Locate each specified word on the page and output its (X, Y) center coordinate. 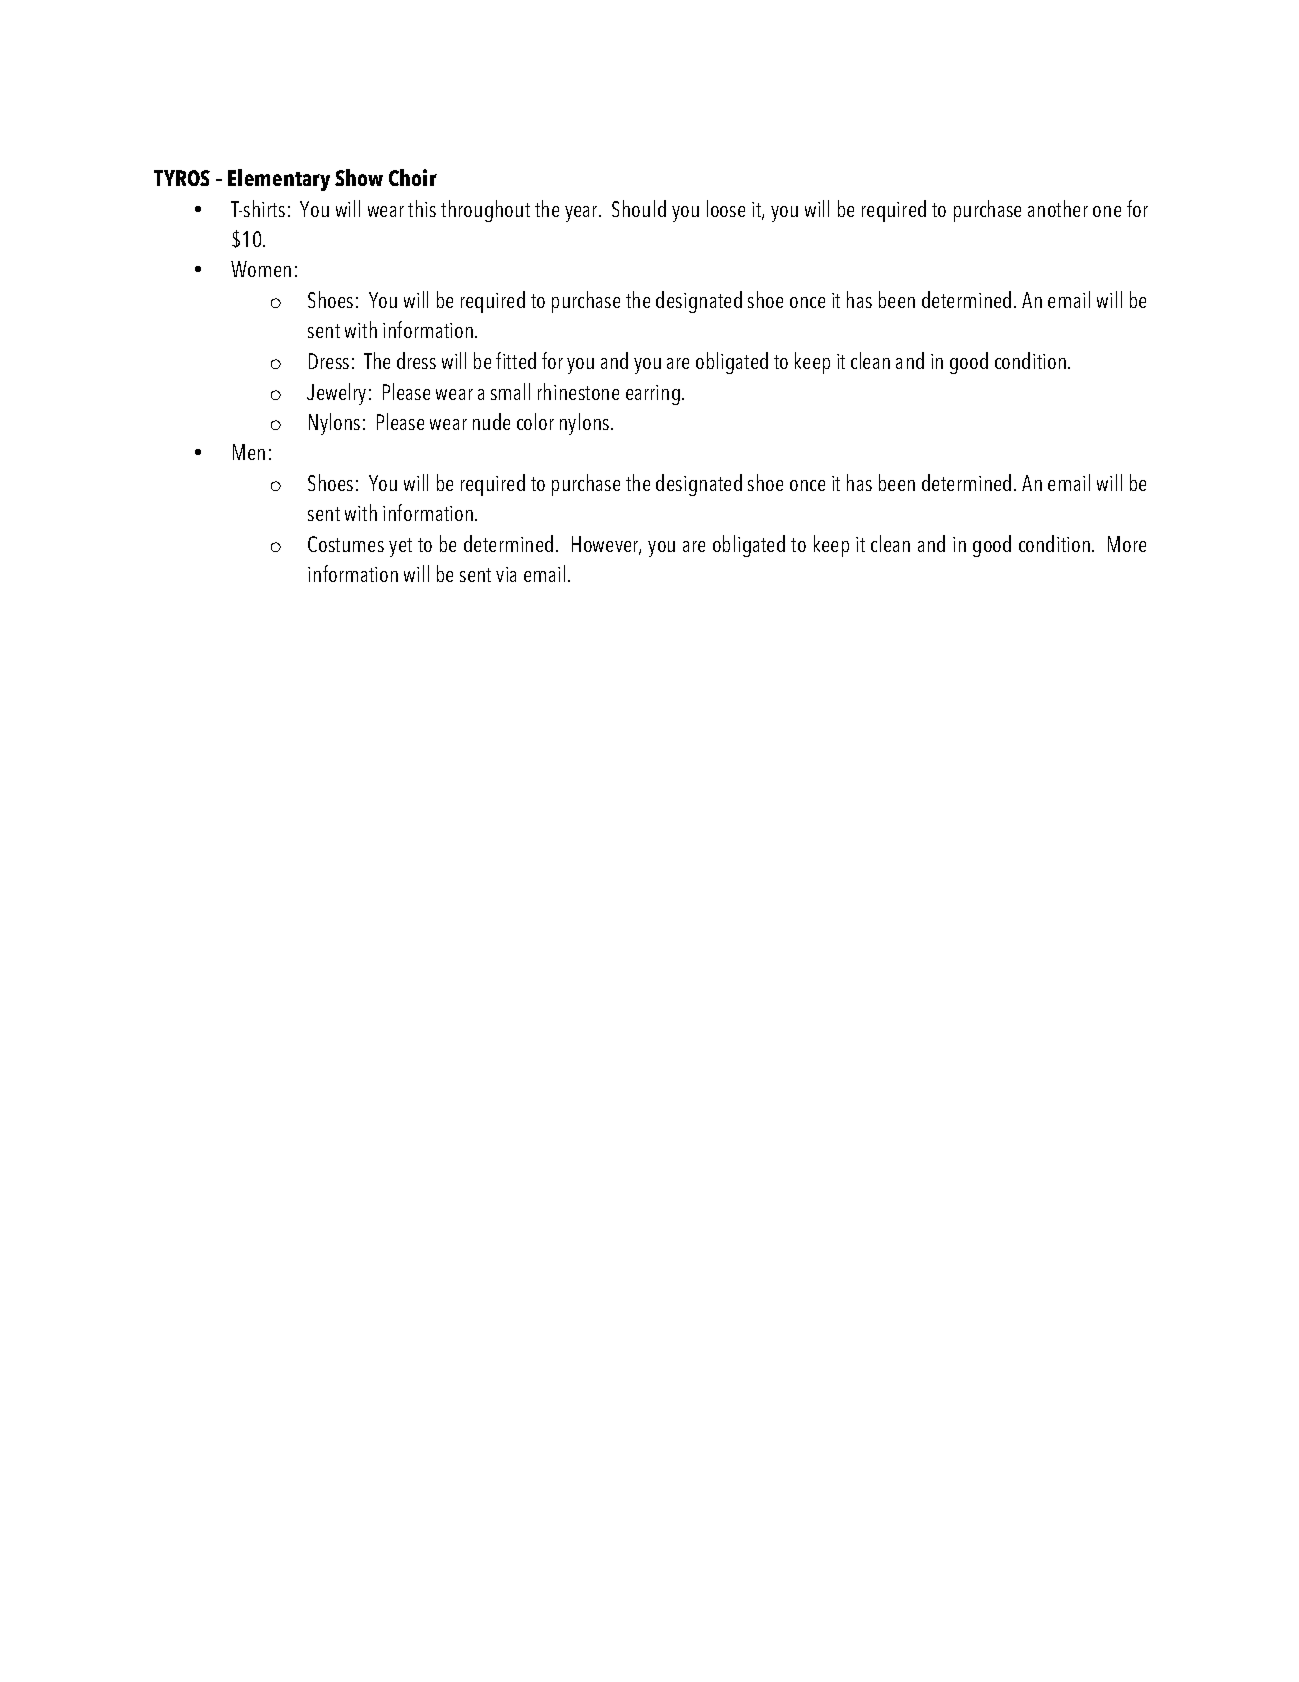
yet (400, 547)
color (535, 421)
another (1058, 208)
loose (726, 208)
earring (653, 395)
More (1127, 544)
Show (359, 177)
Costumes (346, 544)
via (506, 574)
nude (491, 421)
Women (261, 269)
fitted (516, 360)
